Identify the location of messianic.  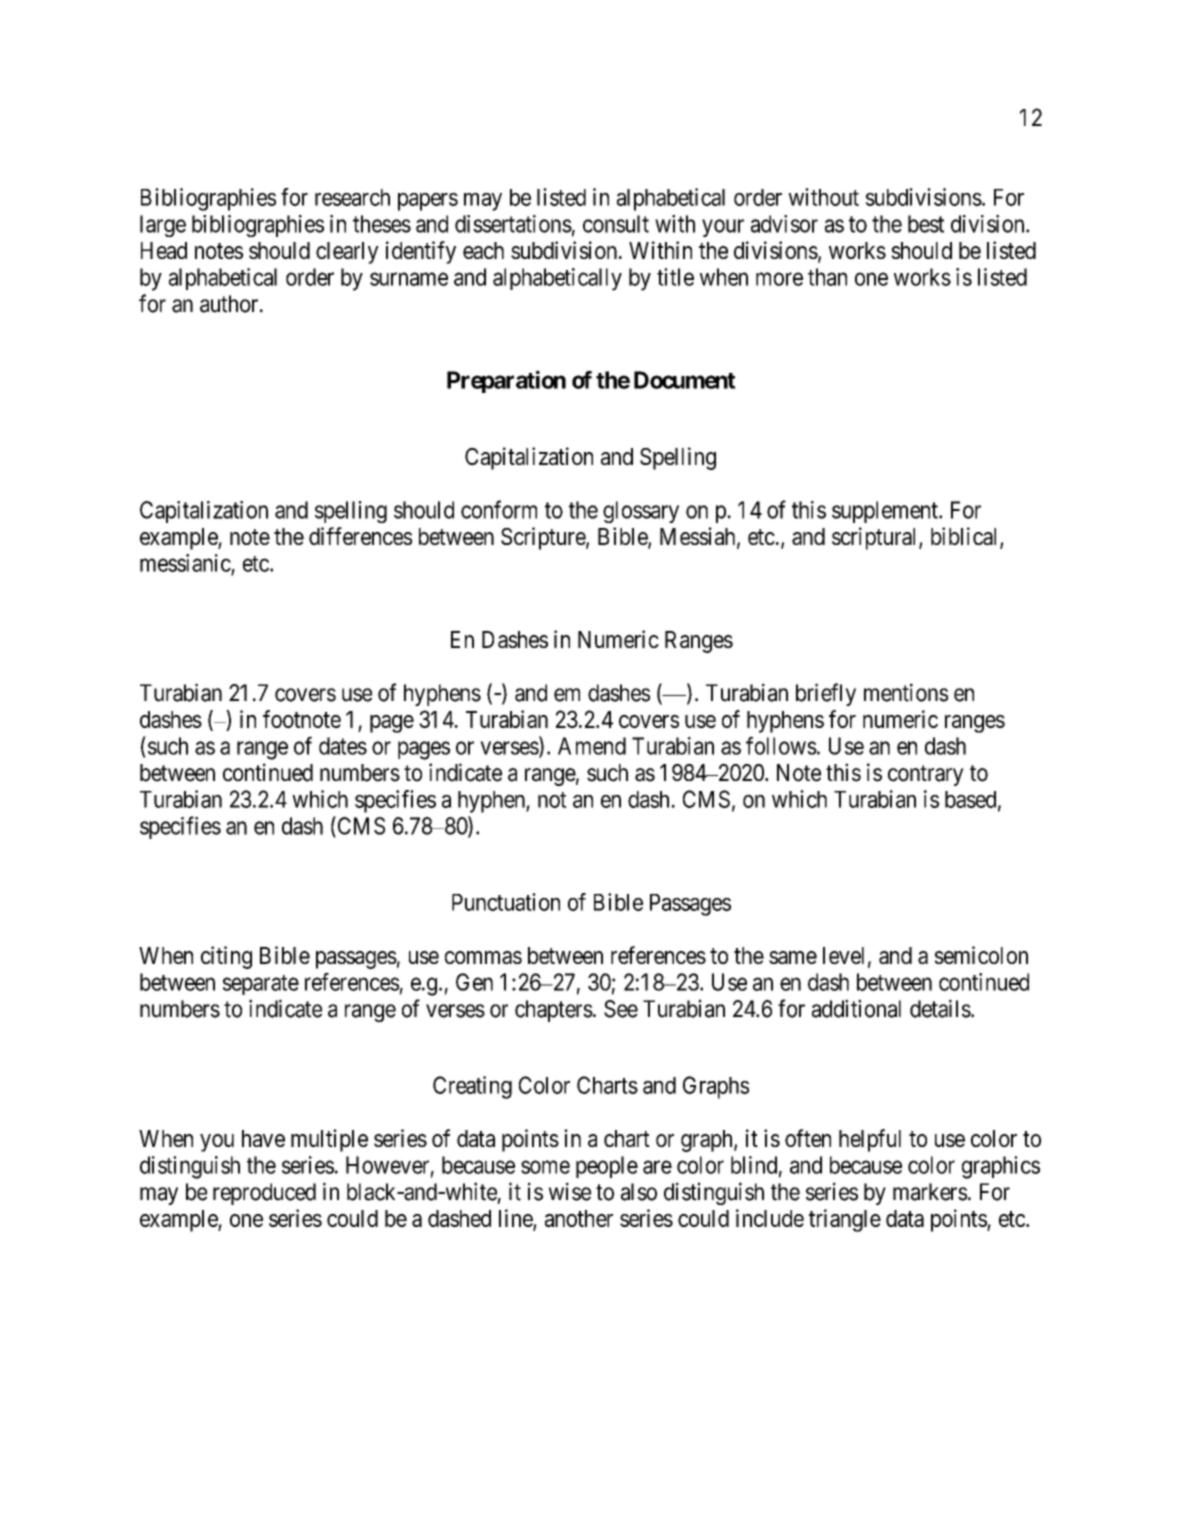
(185, 563).
